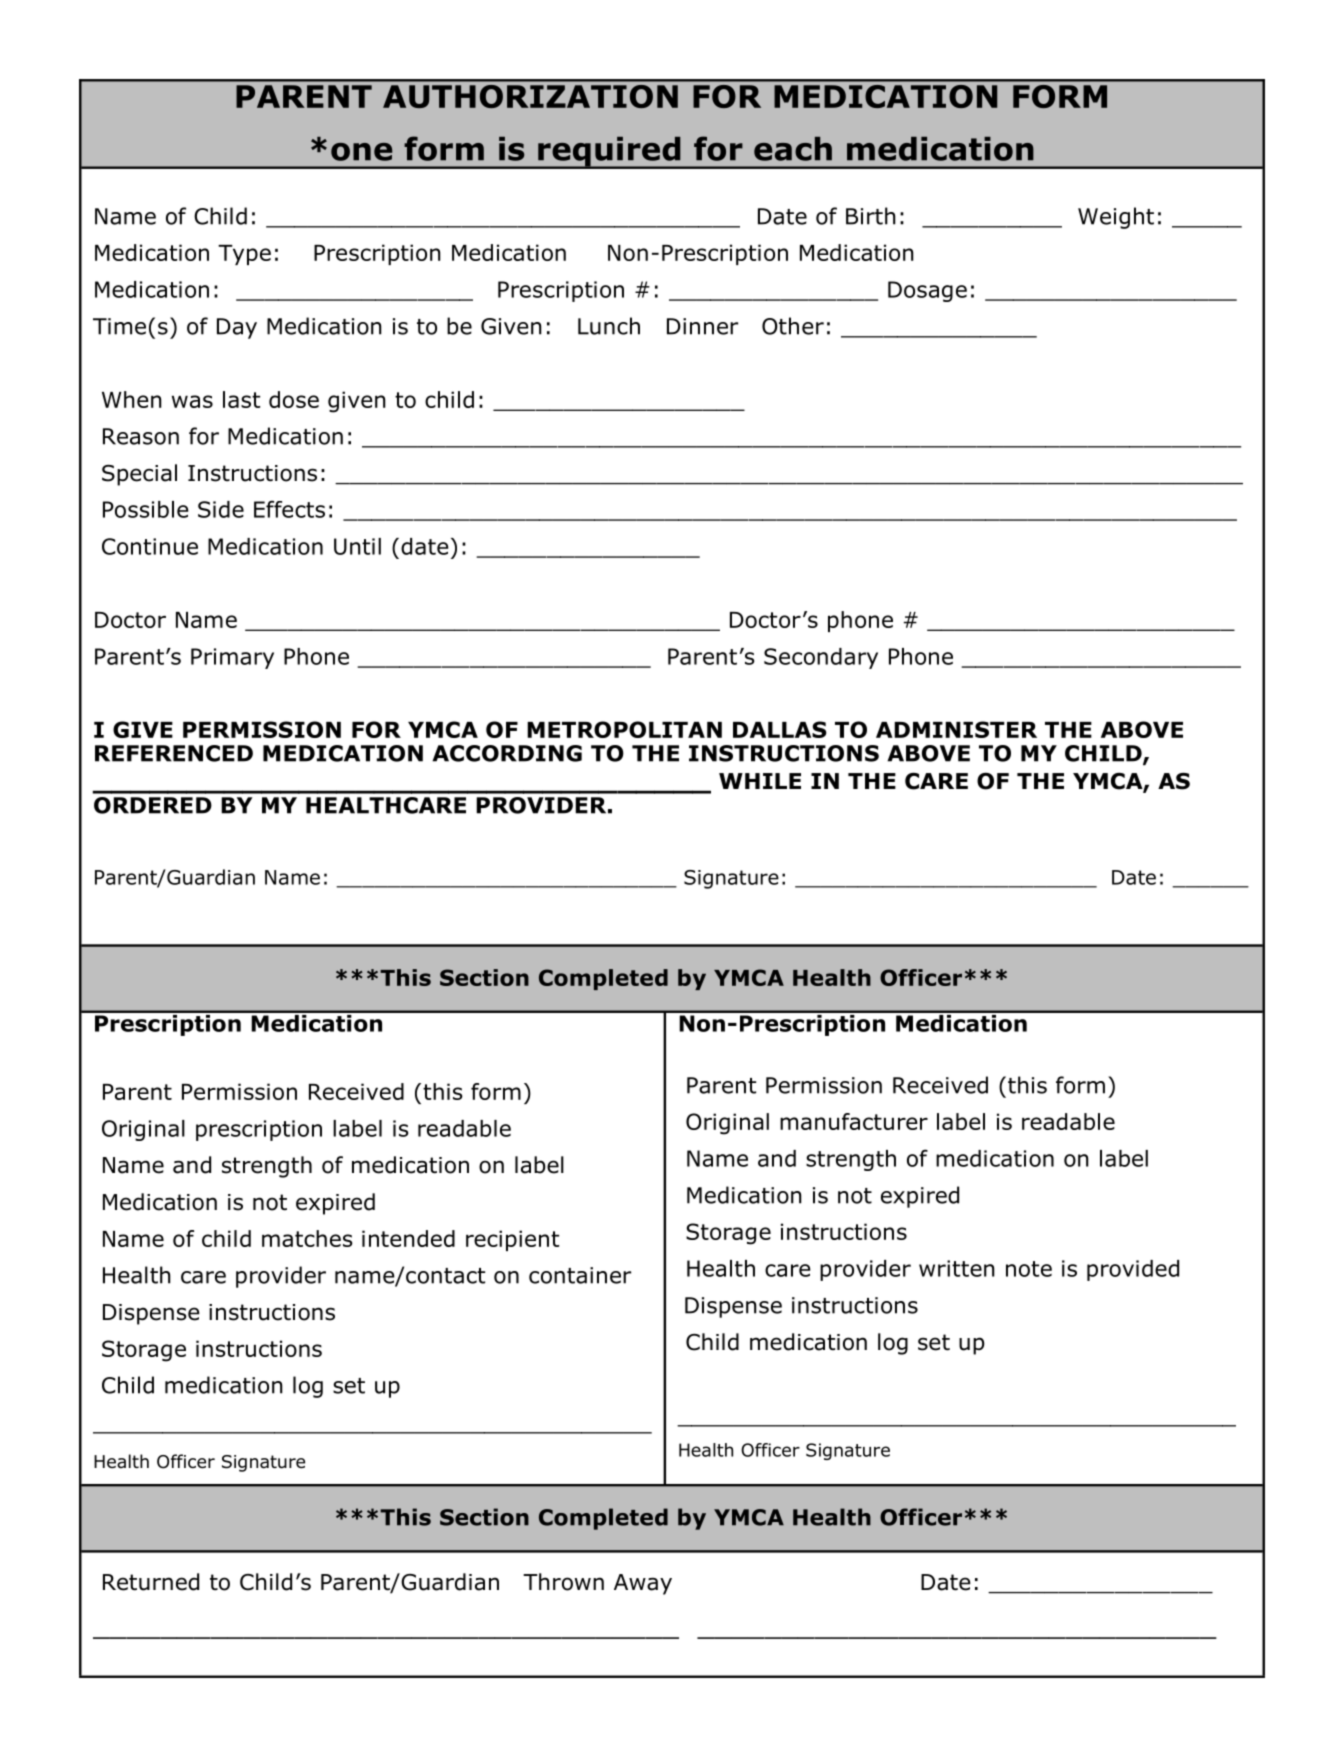  I want to click on Returned, so click(151, 1582).
